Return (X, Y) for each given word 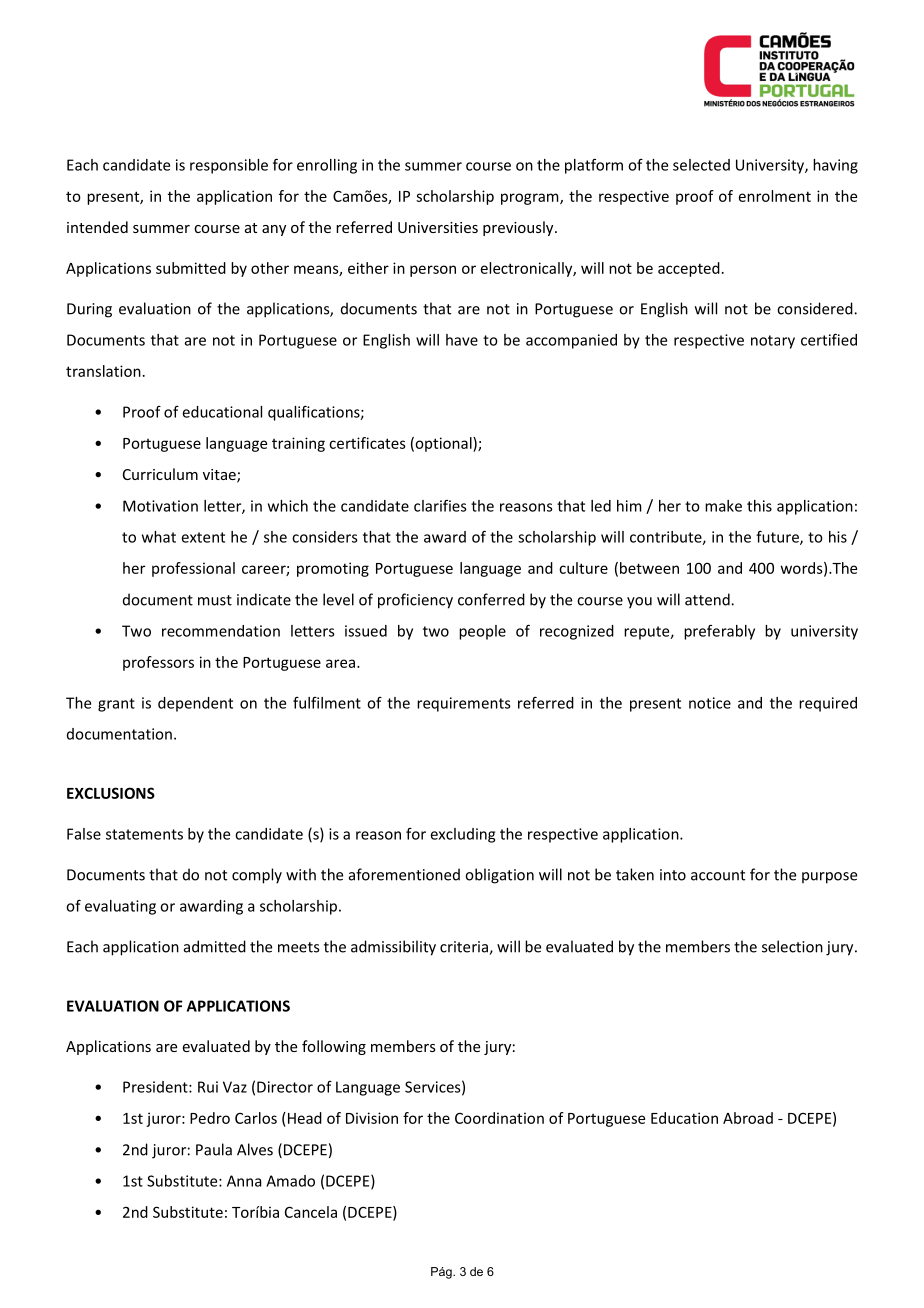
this (759, 506)
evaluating (120, 907)
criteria (465, 948)
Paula (214, 1149)
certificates (367, 443)
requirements (464, 704)
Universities (438, 227)
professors (158, 663)
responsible (229, 166)
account (718, 875)
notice (710, 703)
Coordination (499, 1118)
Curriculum (160, 474)
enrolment (775, 196)
